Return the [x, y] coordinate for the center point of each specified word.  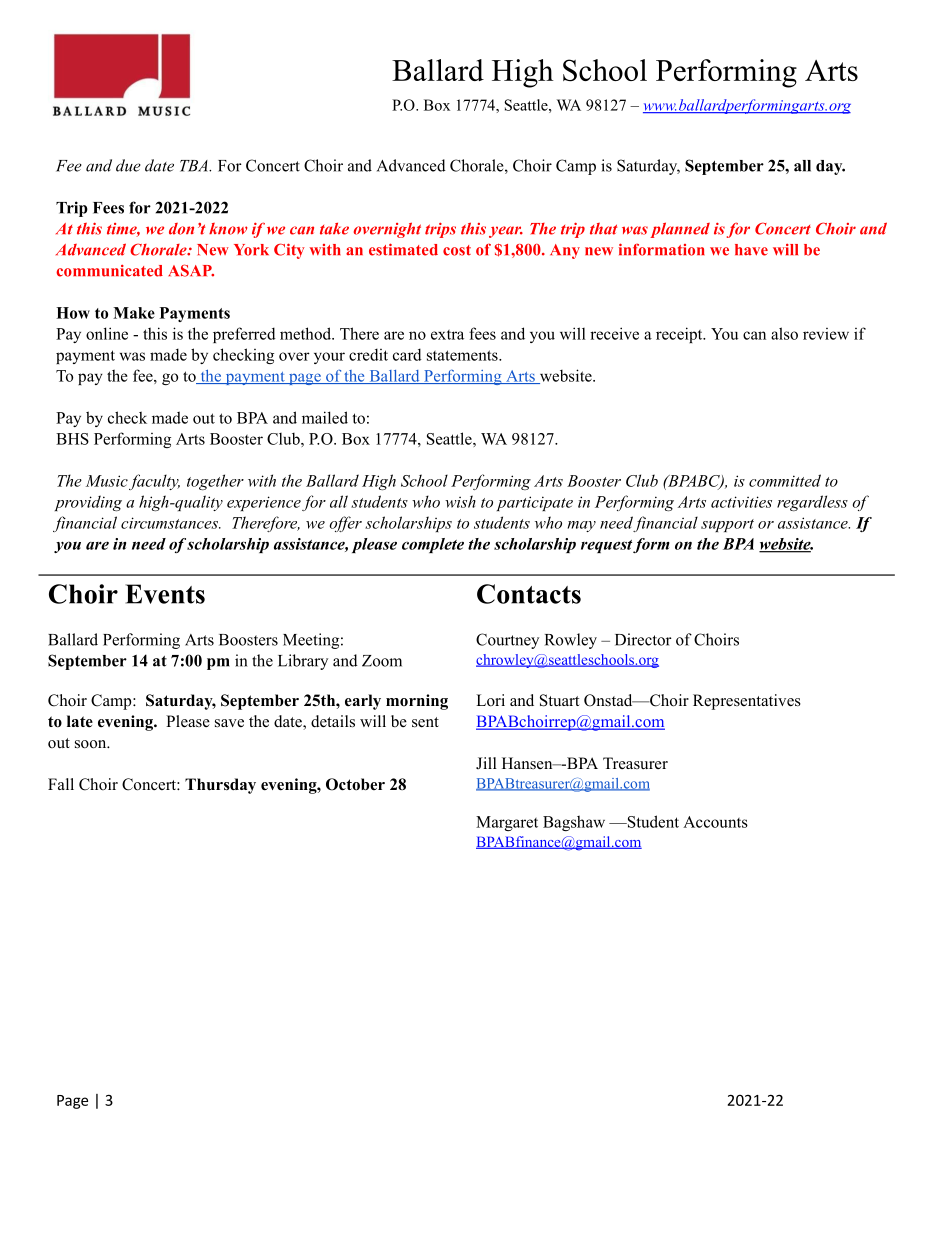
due [128, 165]
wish [460, 501]
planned [680, 230]
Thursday [220, 786]
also [784, 333]
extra [447, 335]
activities [741, 502]
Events [165, 594]
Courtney [507, 641]
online [107, 333]
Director [643, 639]
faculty [154, 482]
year [506, 232]
